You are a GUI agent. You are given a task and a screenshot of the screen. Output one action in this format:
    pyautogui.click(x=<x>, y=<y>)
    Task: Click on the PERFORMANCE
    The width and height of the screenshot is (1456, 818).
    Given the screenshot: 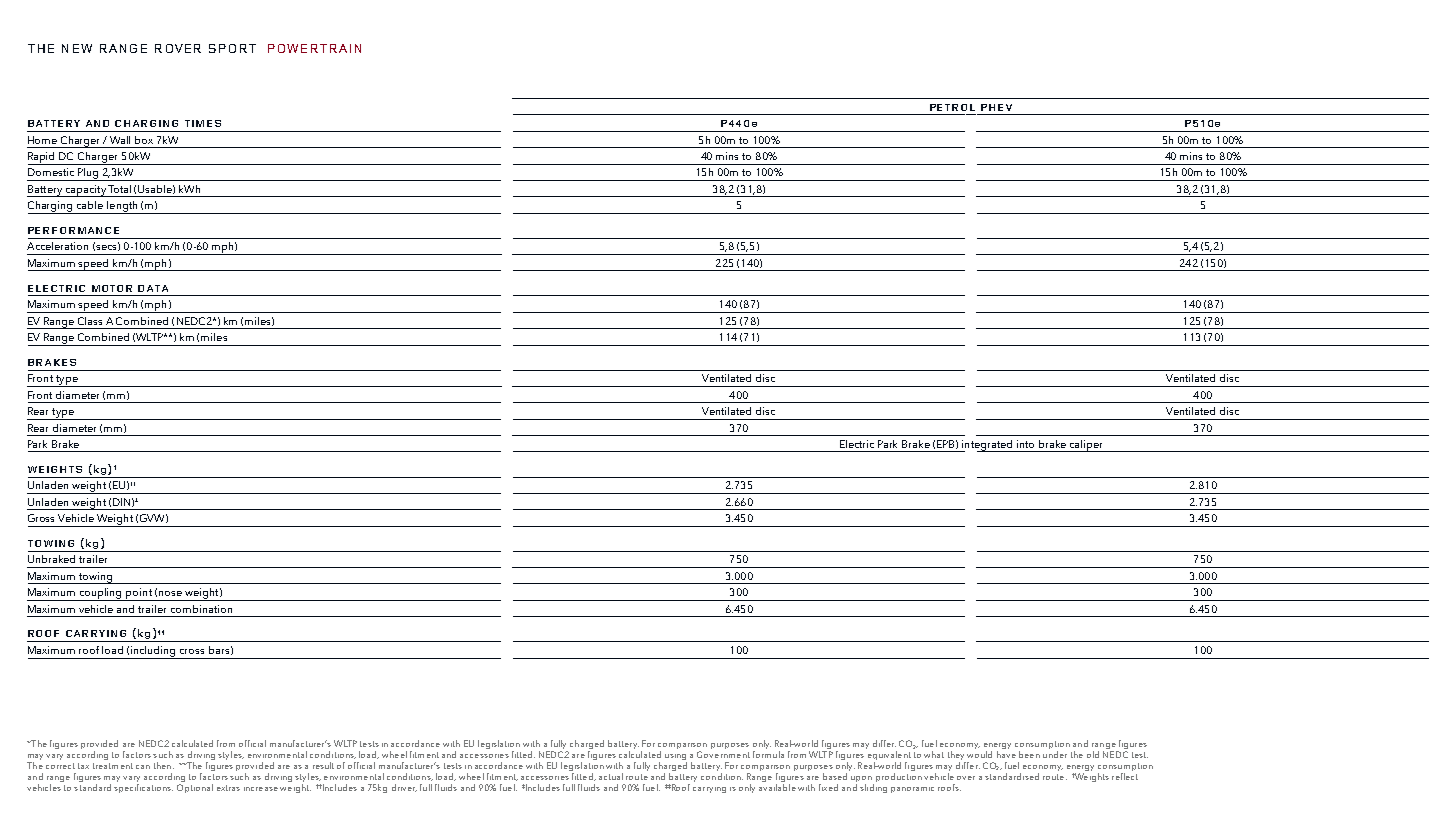 What is the action you would take?
    pyautogui.click(x=73, y=230)
